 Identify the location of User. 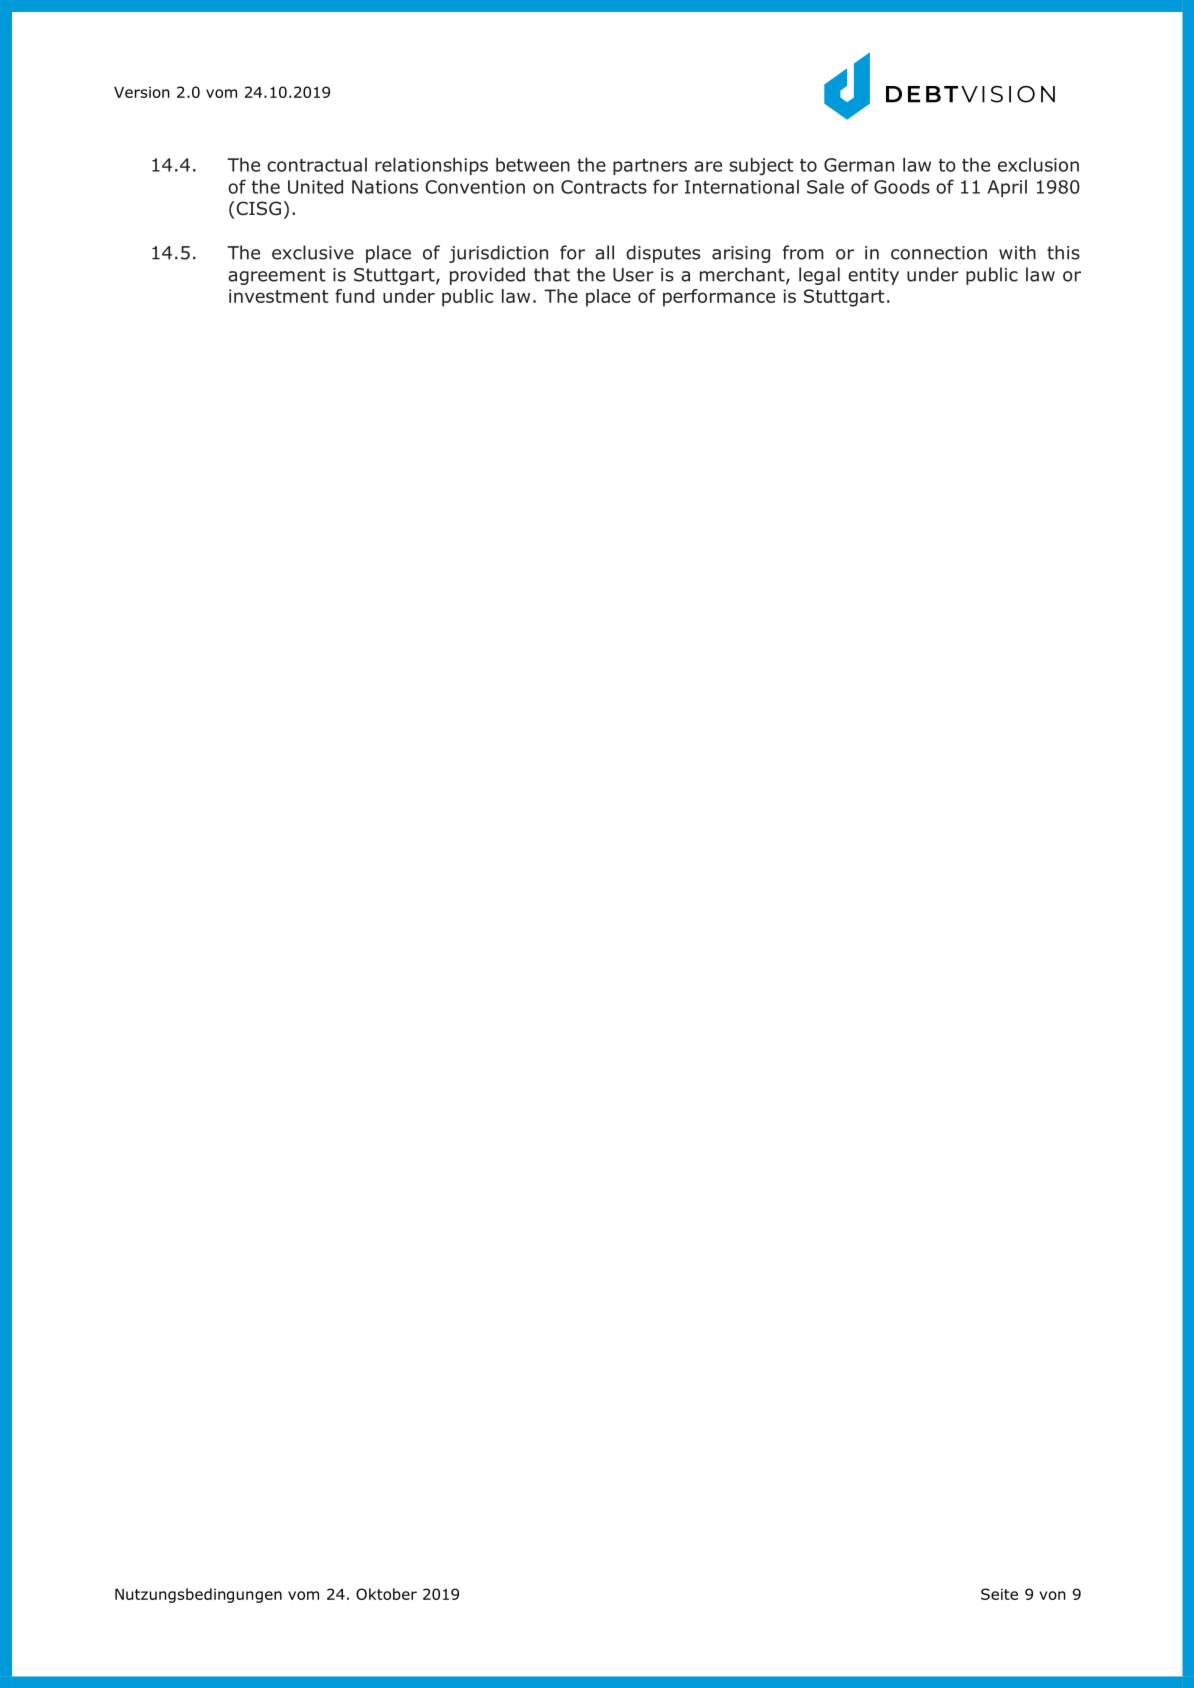
(633, 275).
